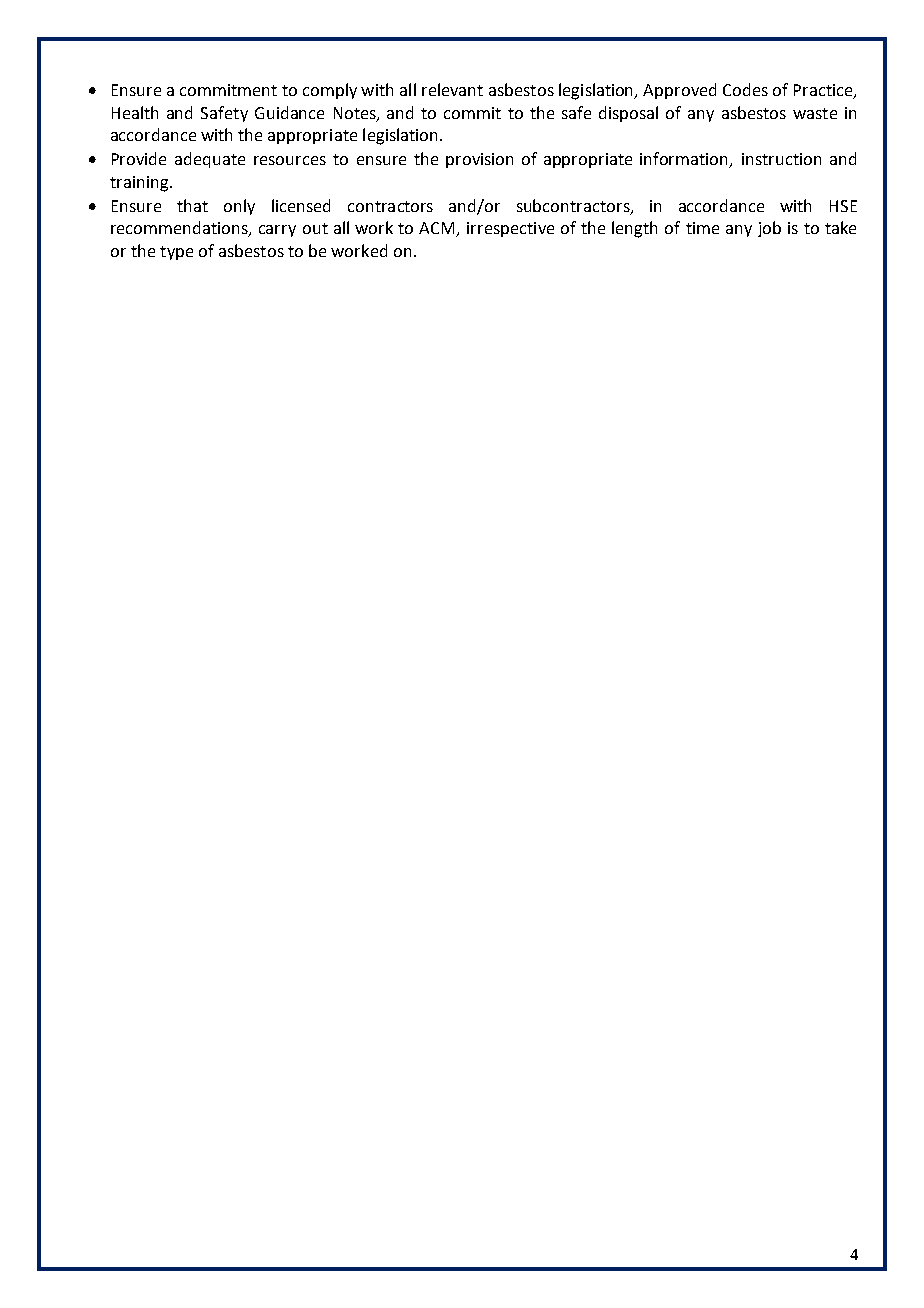 This screenshot has width=924, height=1308. What do you see at coordinates (843, 206) in the screenshot?
I see `HSE` at bounding box center [843, 206].
